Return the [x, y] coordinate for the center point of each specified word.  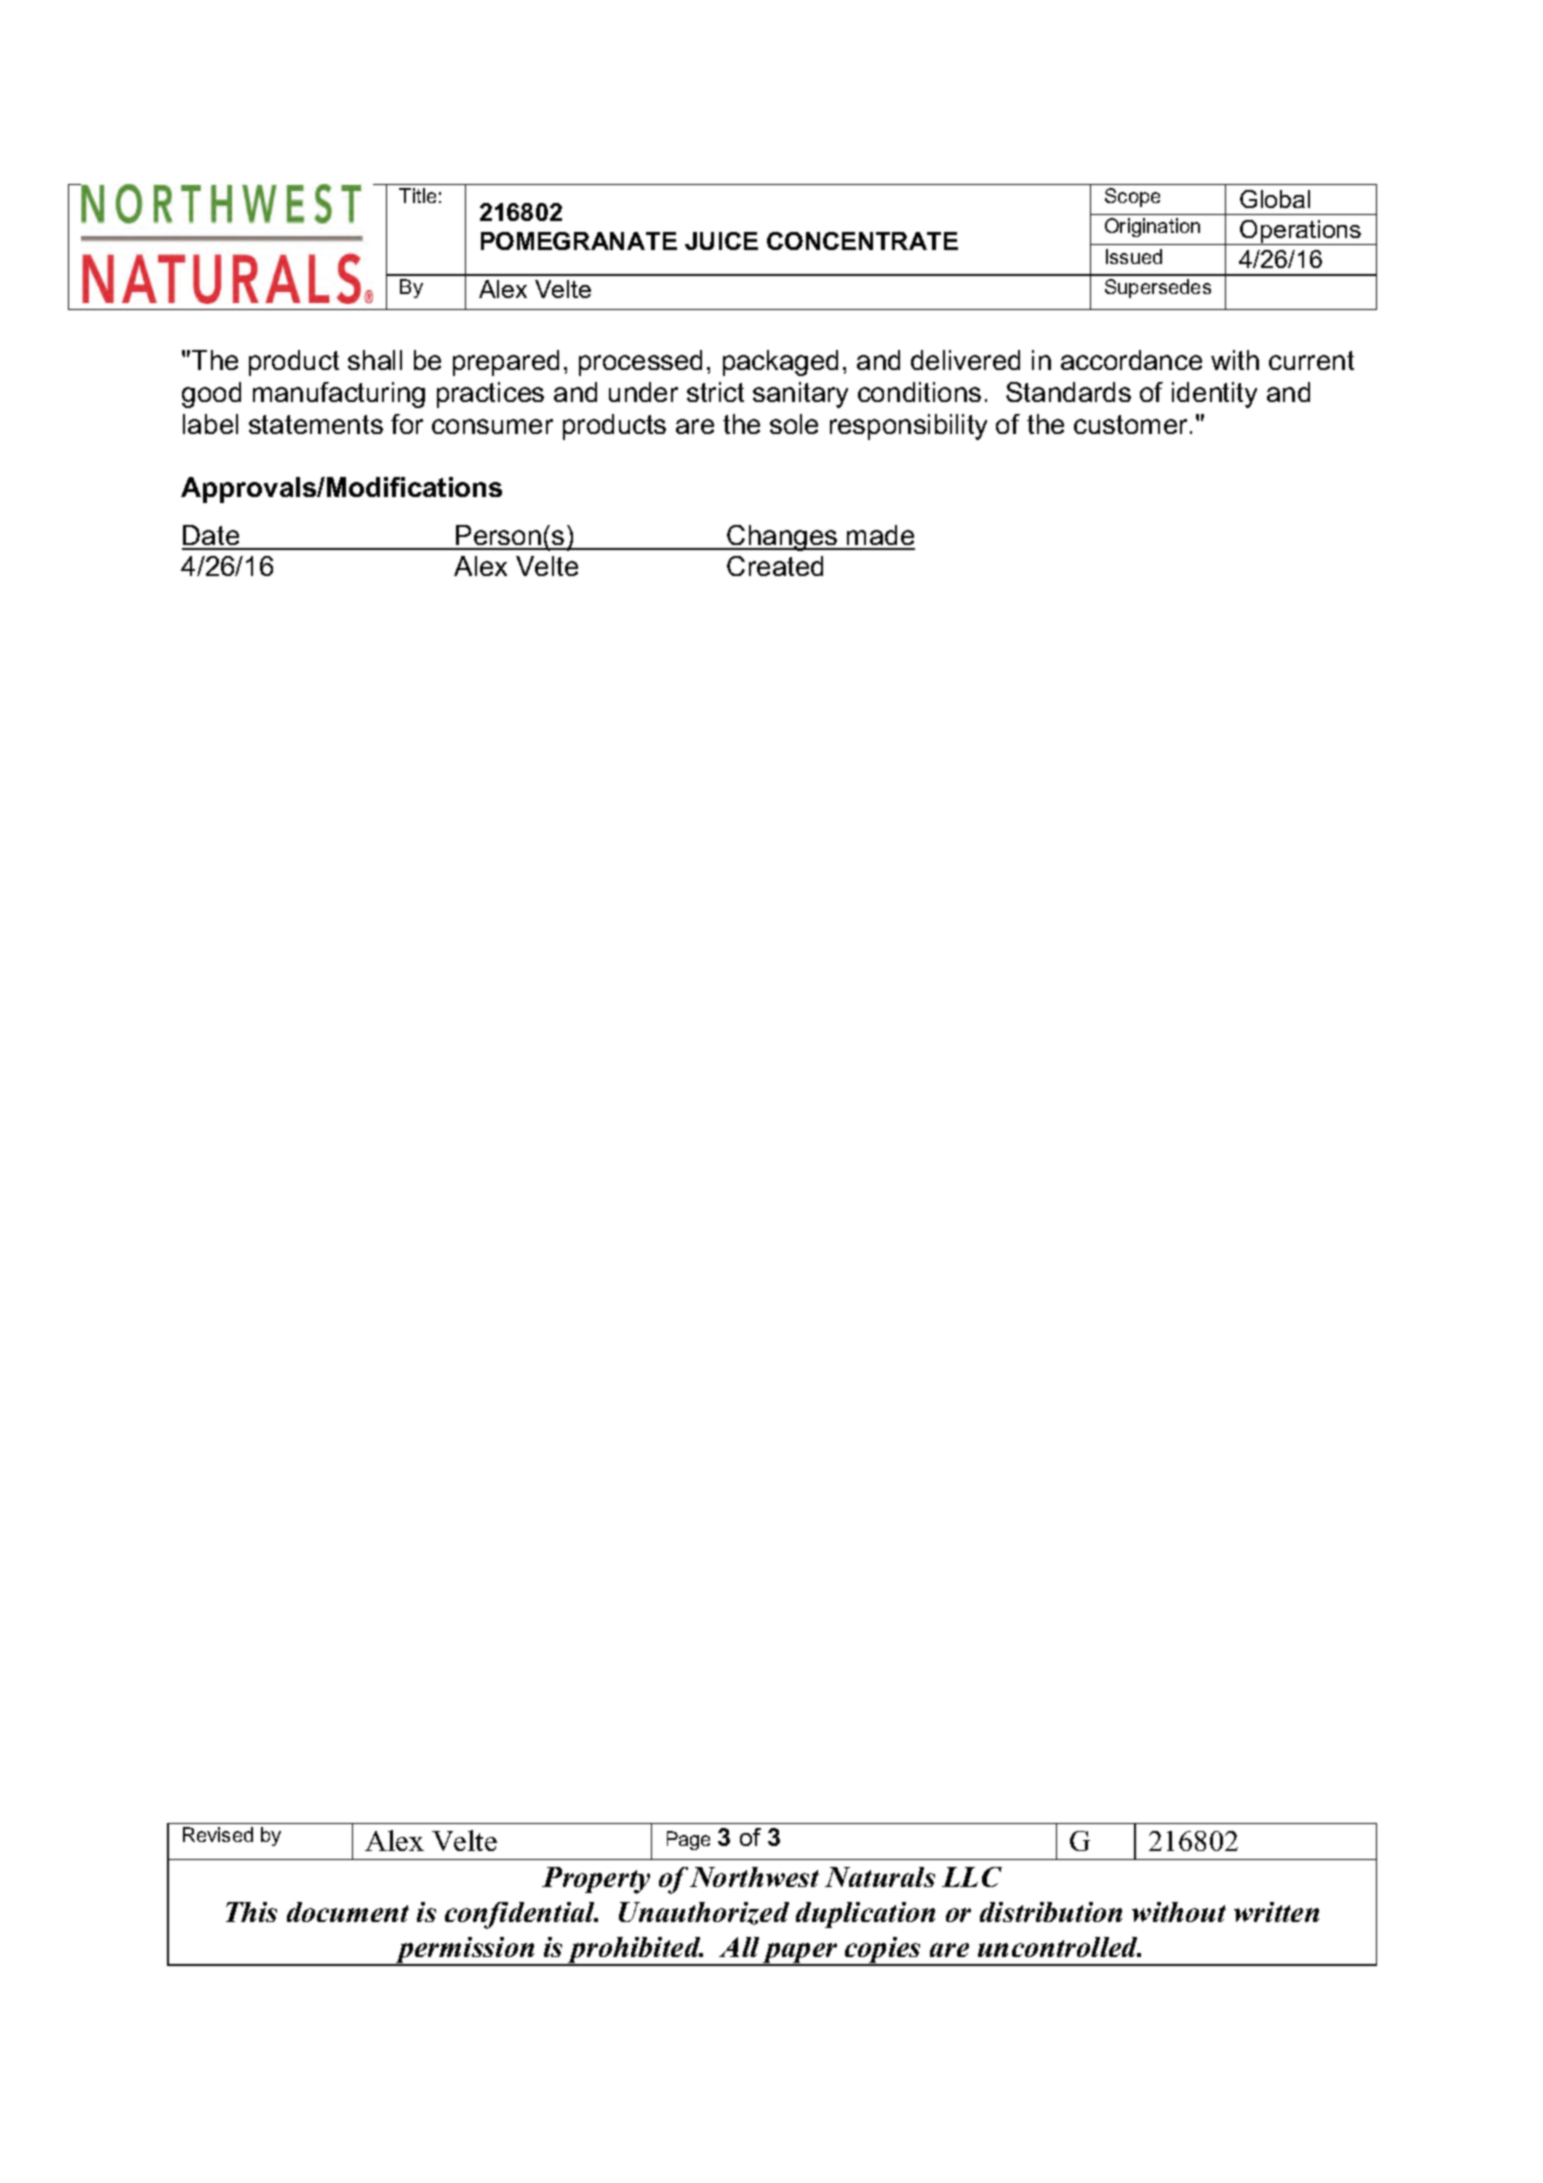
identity [1214, 395]
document [348, 1912]
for [407, 424]
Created [775, 566]
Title [417, 195]
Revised [218, 1834]
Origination [1152, 227]
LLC [972, 1877]
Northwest [754, 1877]
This [251, 1912]
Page [688, 1840]
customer [1130, 424]
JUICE [721, 241]
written [1276, 1912]
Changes [783, 538]
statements [316, 424]
